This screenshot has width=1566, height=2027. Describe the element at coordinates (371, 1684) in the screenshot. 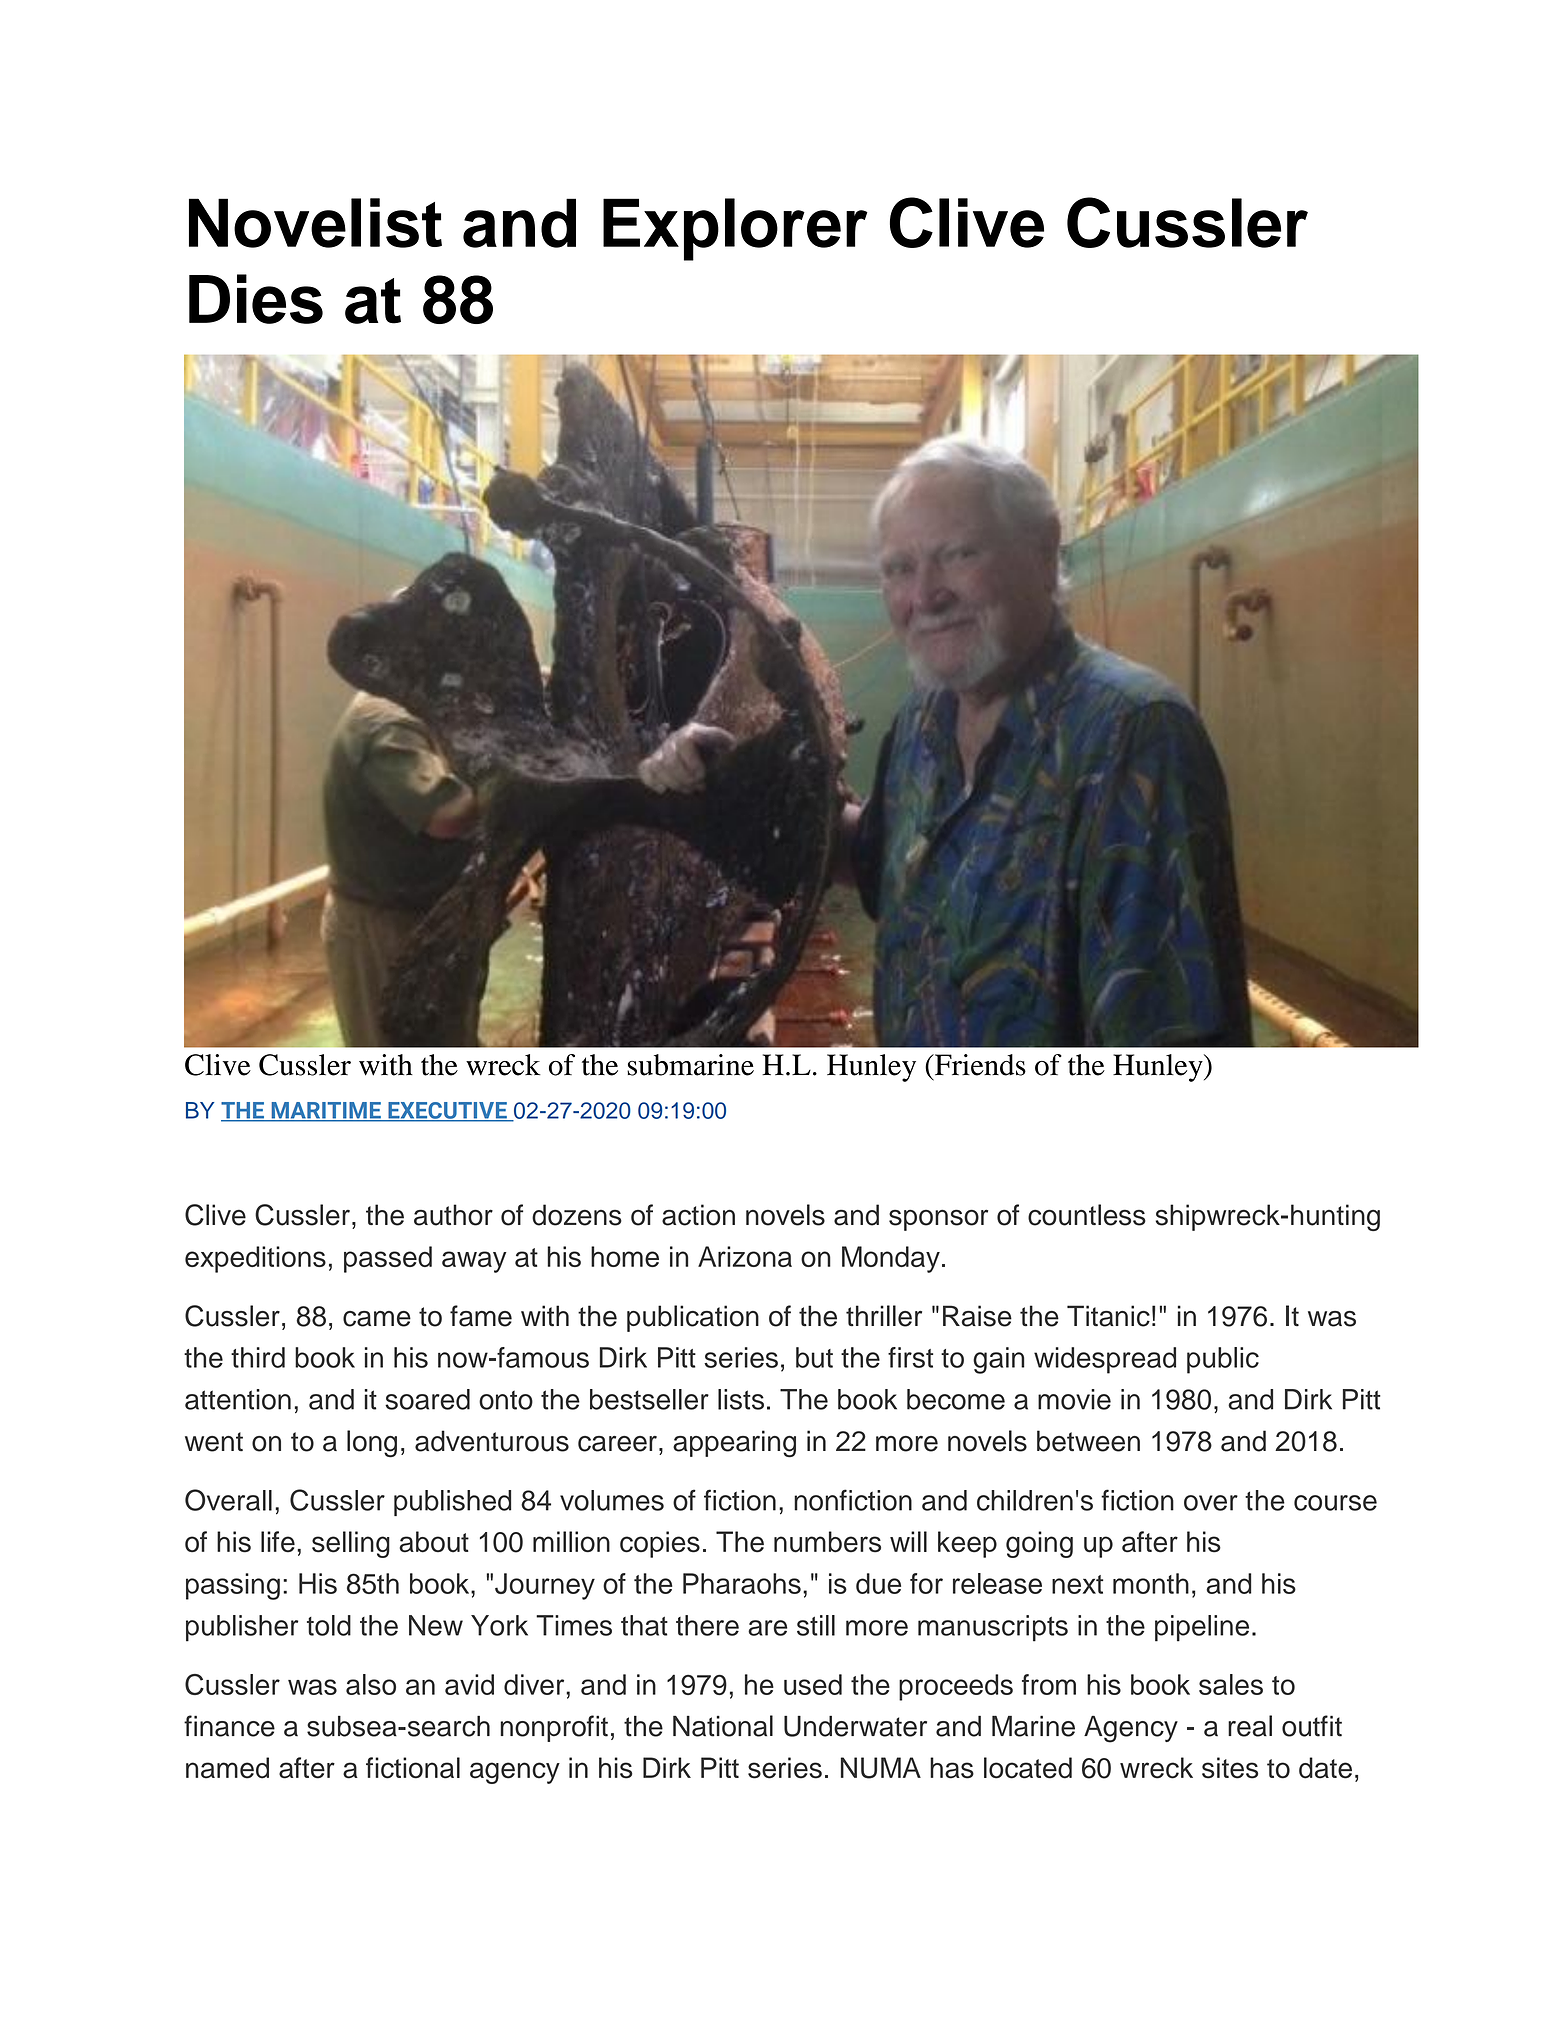

I see `also` at that location.
